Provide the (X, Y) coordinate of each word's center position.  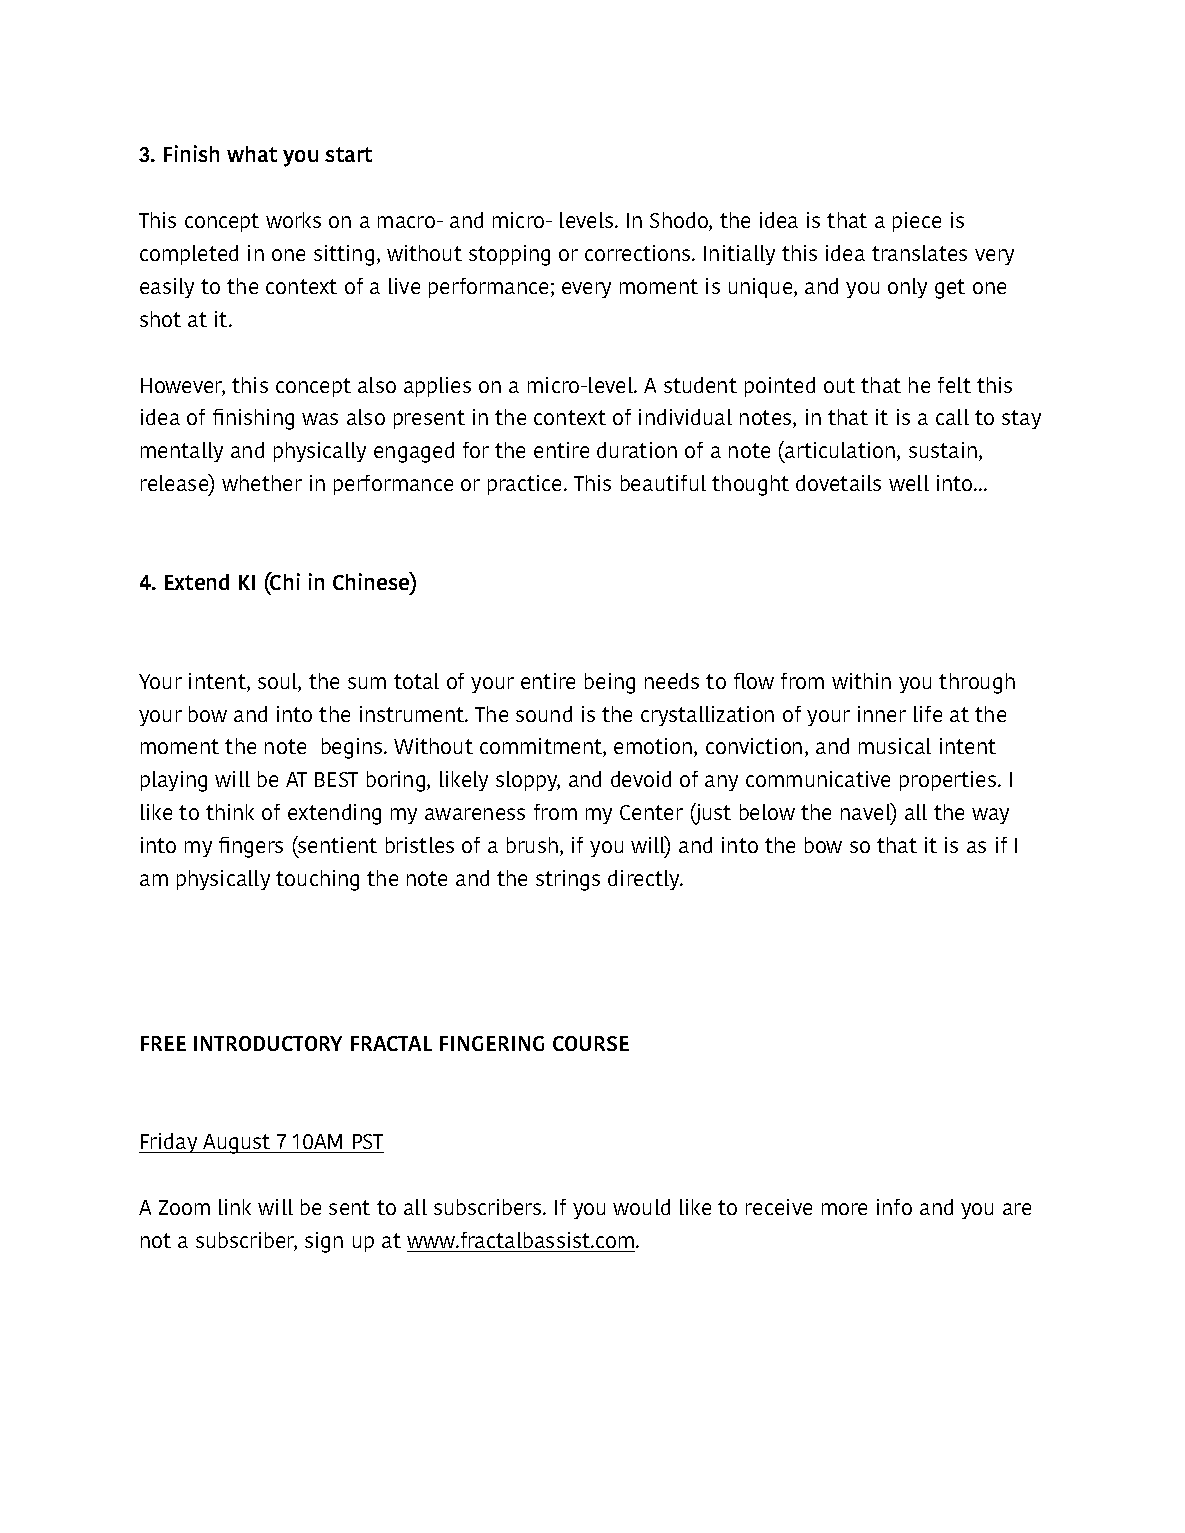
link (235, 1207)
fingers (251, 847)
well (909, 483)
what (252, 154)
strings (568, 880)
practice (526, 485)
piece (917, 222)
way (990, 816)
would (641, 1207)
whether (262, 483)
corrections (639, 253)
